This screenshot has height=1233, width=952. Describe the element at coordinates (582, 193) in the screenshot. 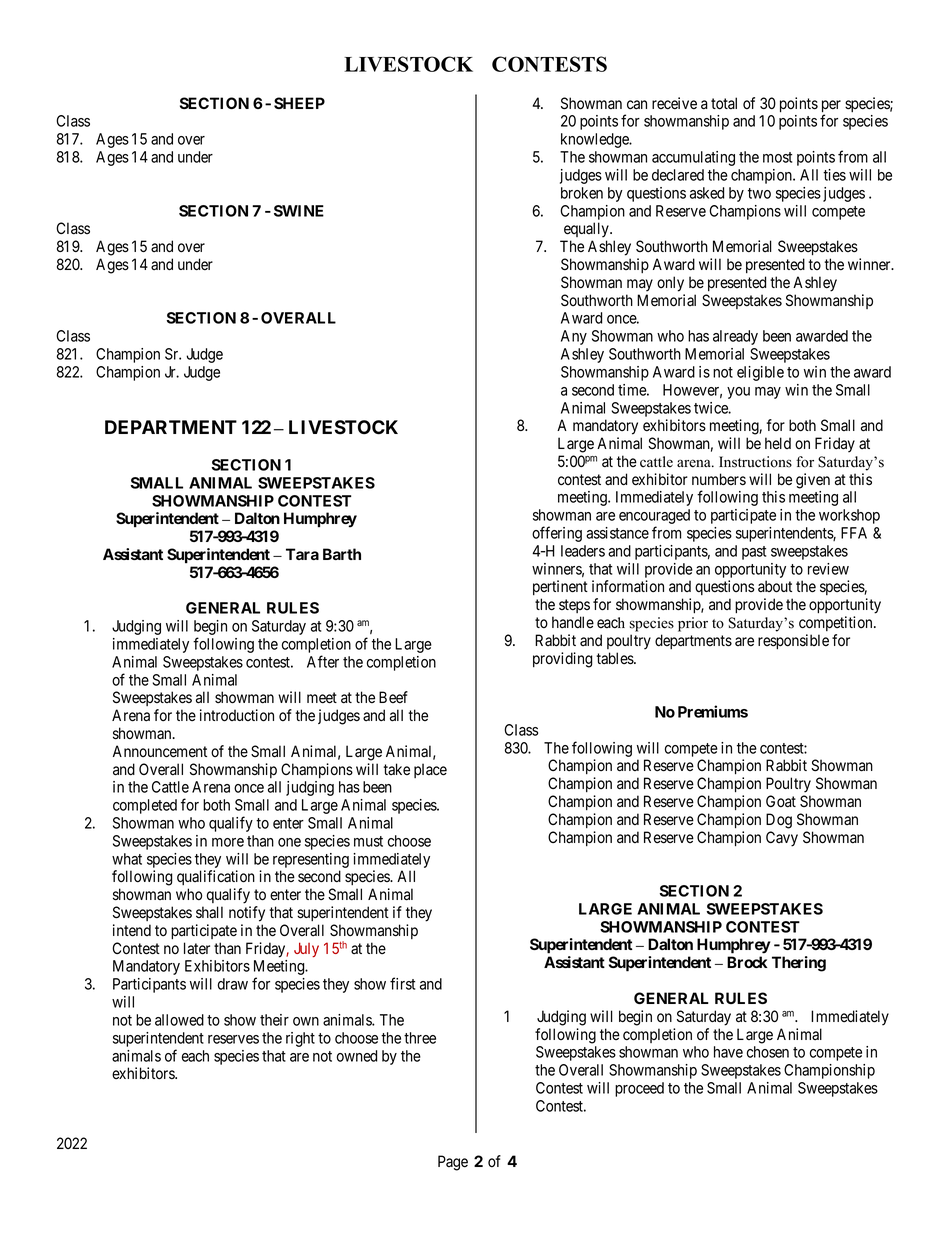

I see `broken` at that location.
